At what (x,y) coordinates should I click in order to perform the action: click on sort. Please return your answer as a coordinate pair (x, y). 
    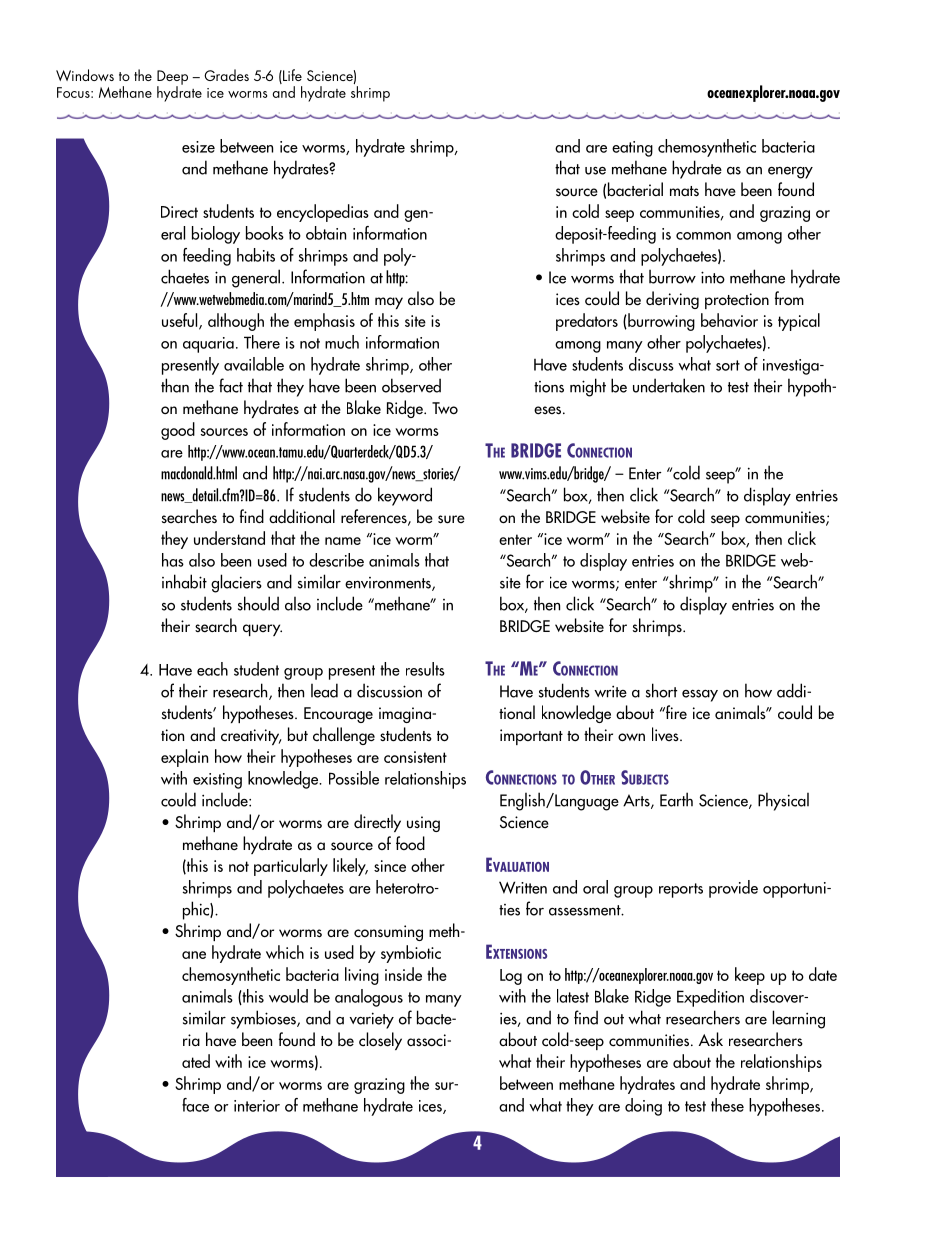
    Looking at the image, I should click on (728, 365).
